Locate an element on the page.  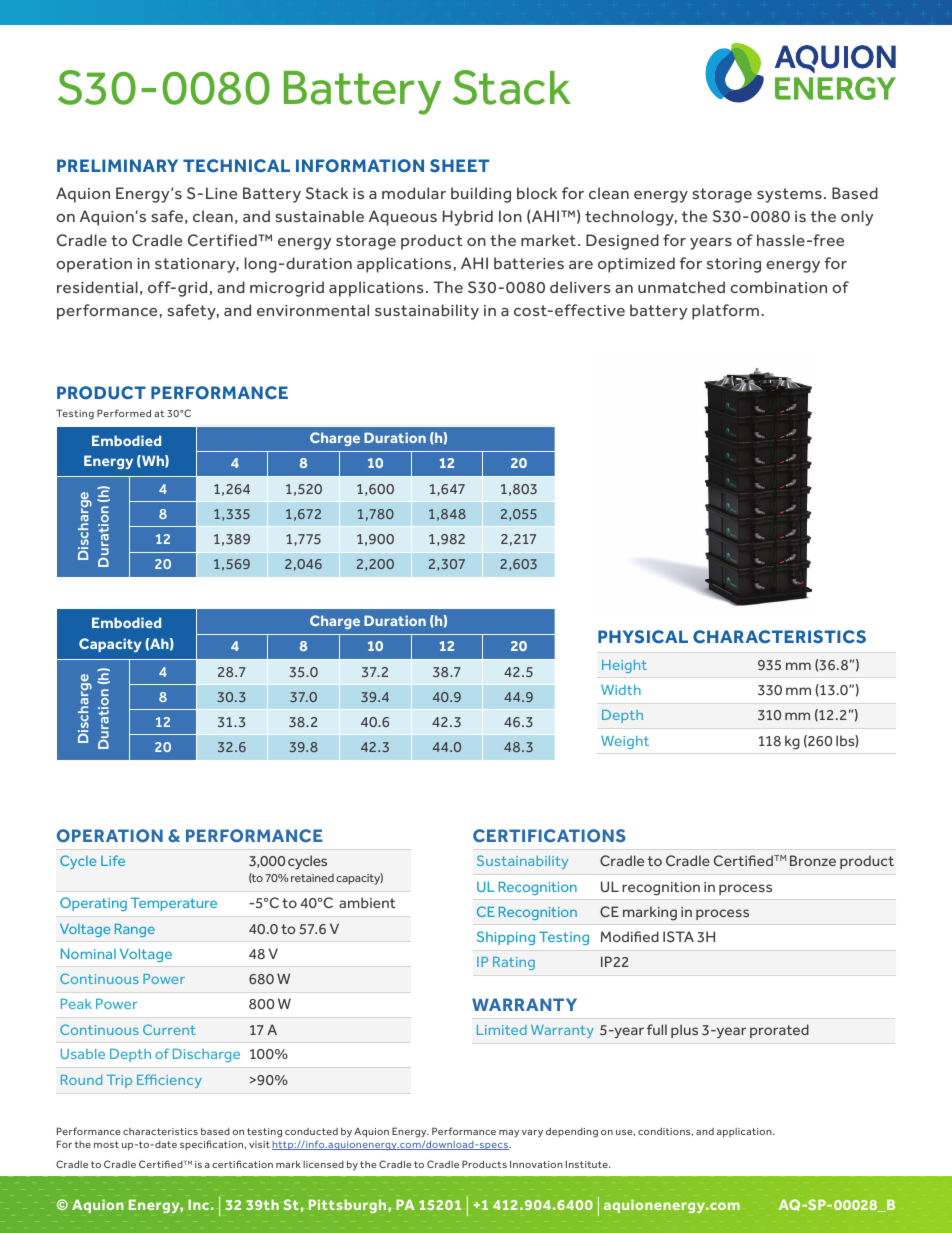
PRELIMINARY is located at coordinates (117, 165).
